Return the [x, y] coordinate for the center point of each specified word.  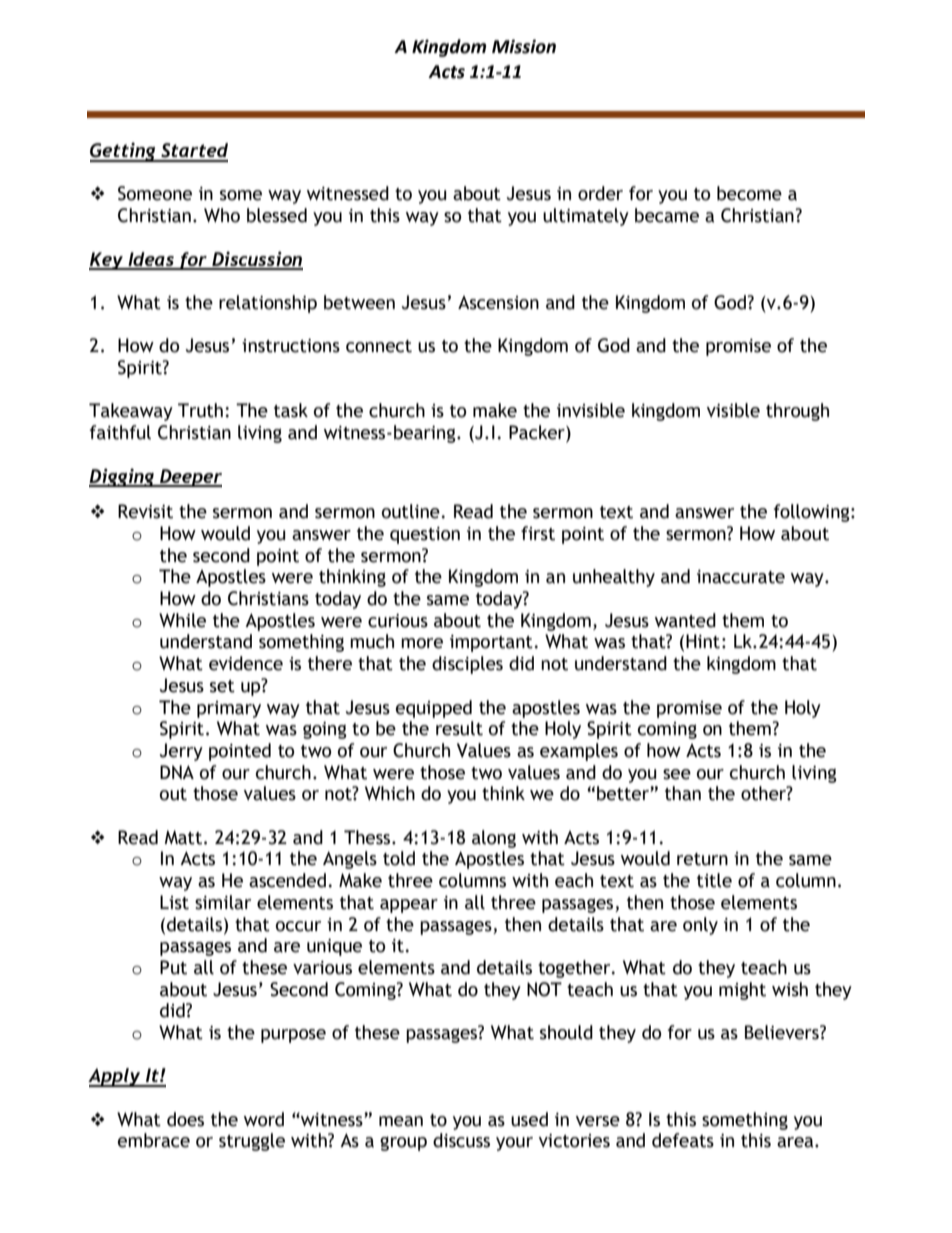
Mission [524, 46]
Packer [538, 433]
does [185, 1119]
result [459, 728]
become [749, 193]
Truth [200, 410]
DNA [177, 772]
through [797, 412]
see [677, 774]
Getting [124, 152]
